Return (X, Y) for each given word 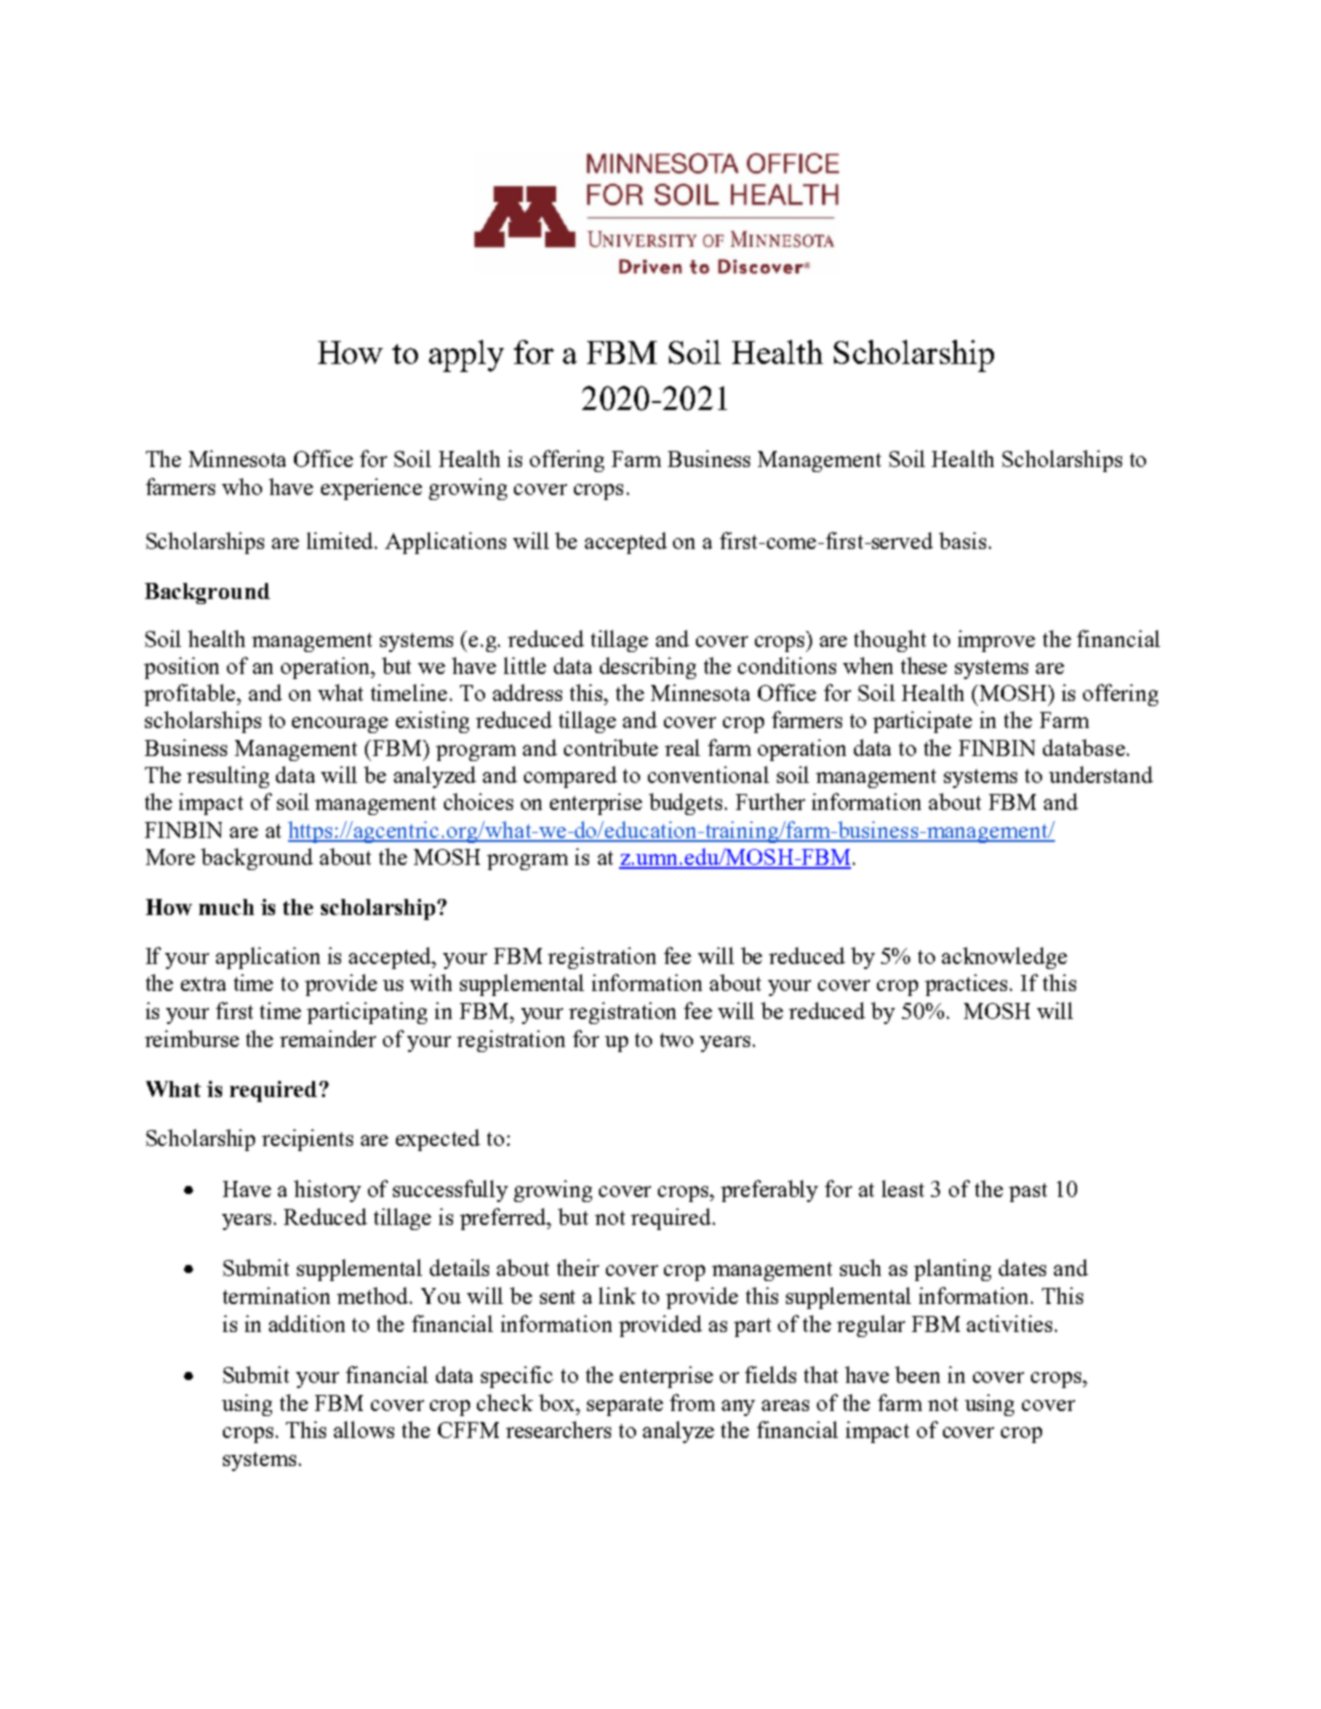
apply (466, 356)
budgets (685, 804)
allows (364, 1429)
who (242, 486)
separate (625, 1406)
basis (962, 540)
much (226, 907)
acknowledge (1004, 958)
